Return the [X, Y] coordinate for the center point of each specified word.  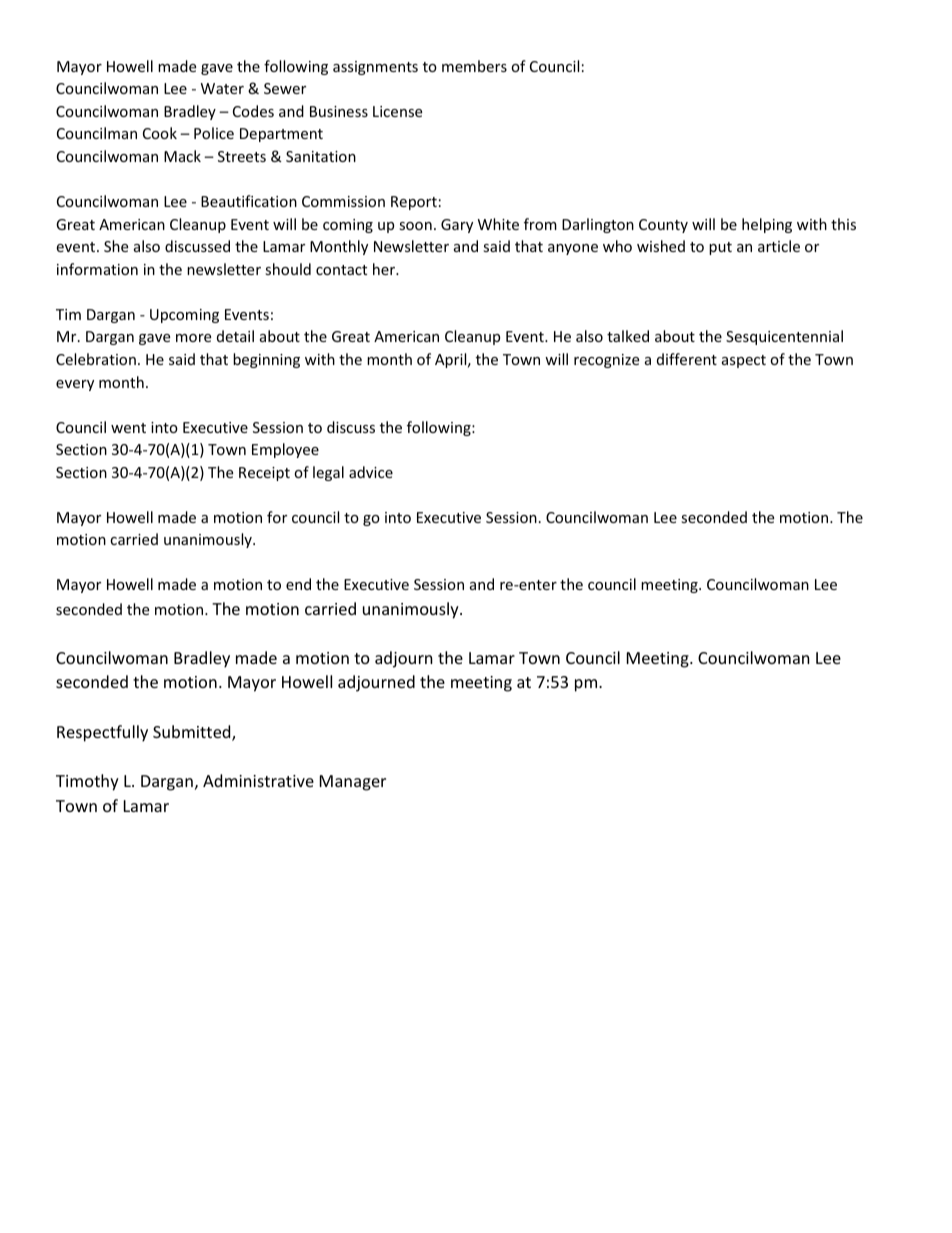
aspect [744, 361]
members [474, 66]
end [298, 584]
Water [222, 88]
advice [371, 472]
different [687, 359]
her [385, 269]
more [193, 338]
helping [767, 225]
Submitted [193, 733]
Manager [353, 783]
